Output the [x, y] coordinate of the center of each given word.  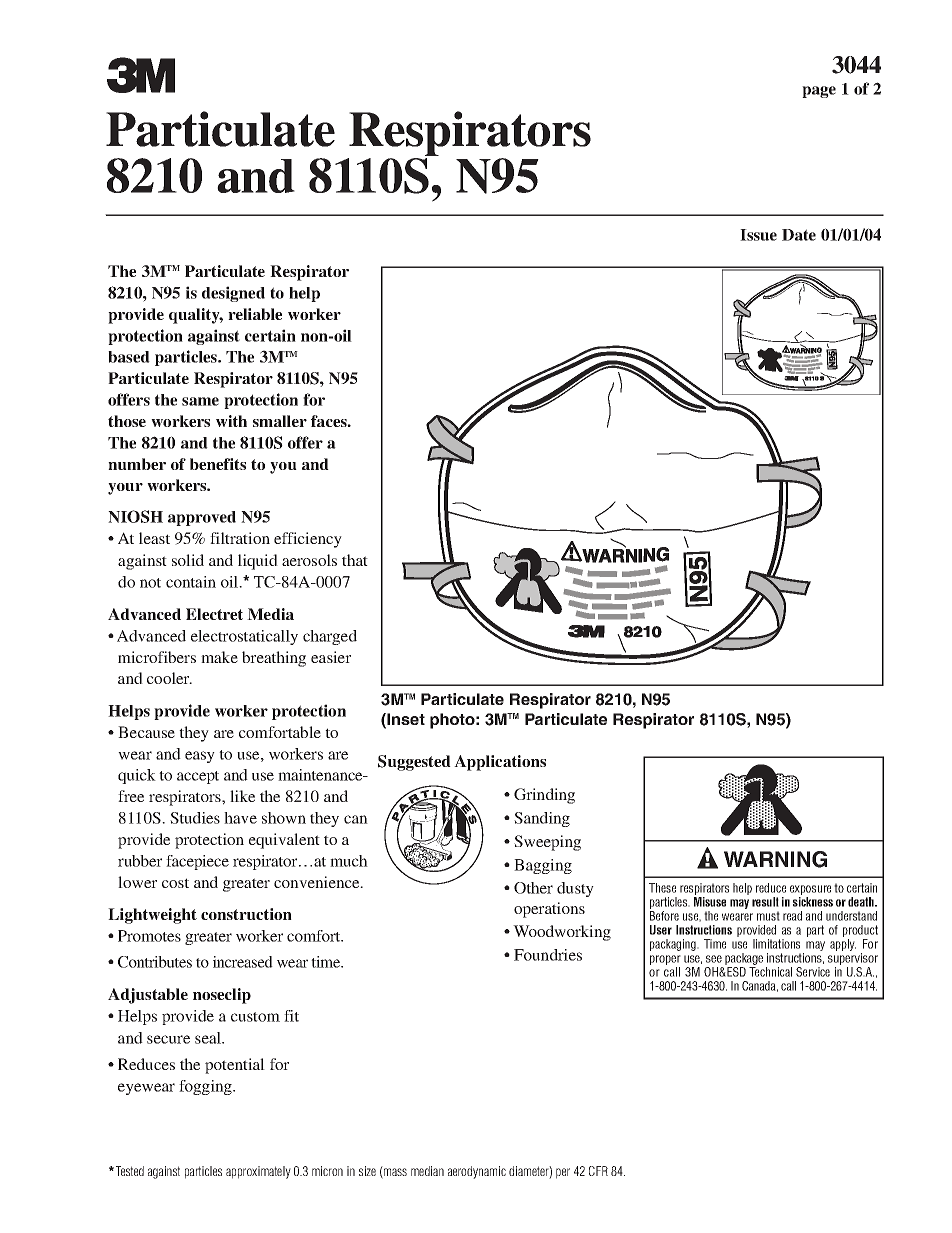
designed [233, 294]
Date [799, 235]
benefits [218, 464]
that [355, 560]
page [819, 92]
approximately [258, 1172]
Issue [758, 235]
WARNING [775, 859]
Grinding [544, 796]
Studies [195, 818]
